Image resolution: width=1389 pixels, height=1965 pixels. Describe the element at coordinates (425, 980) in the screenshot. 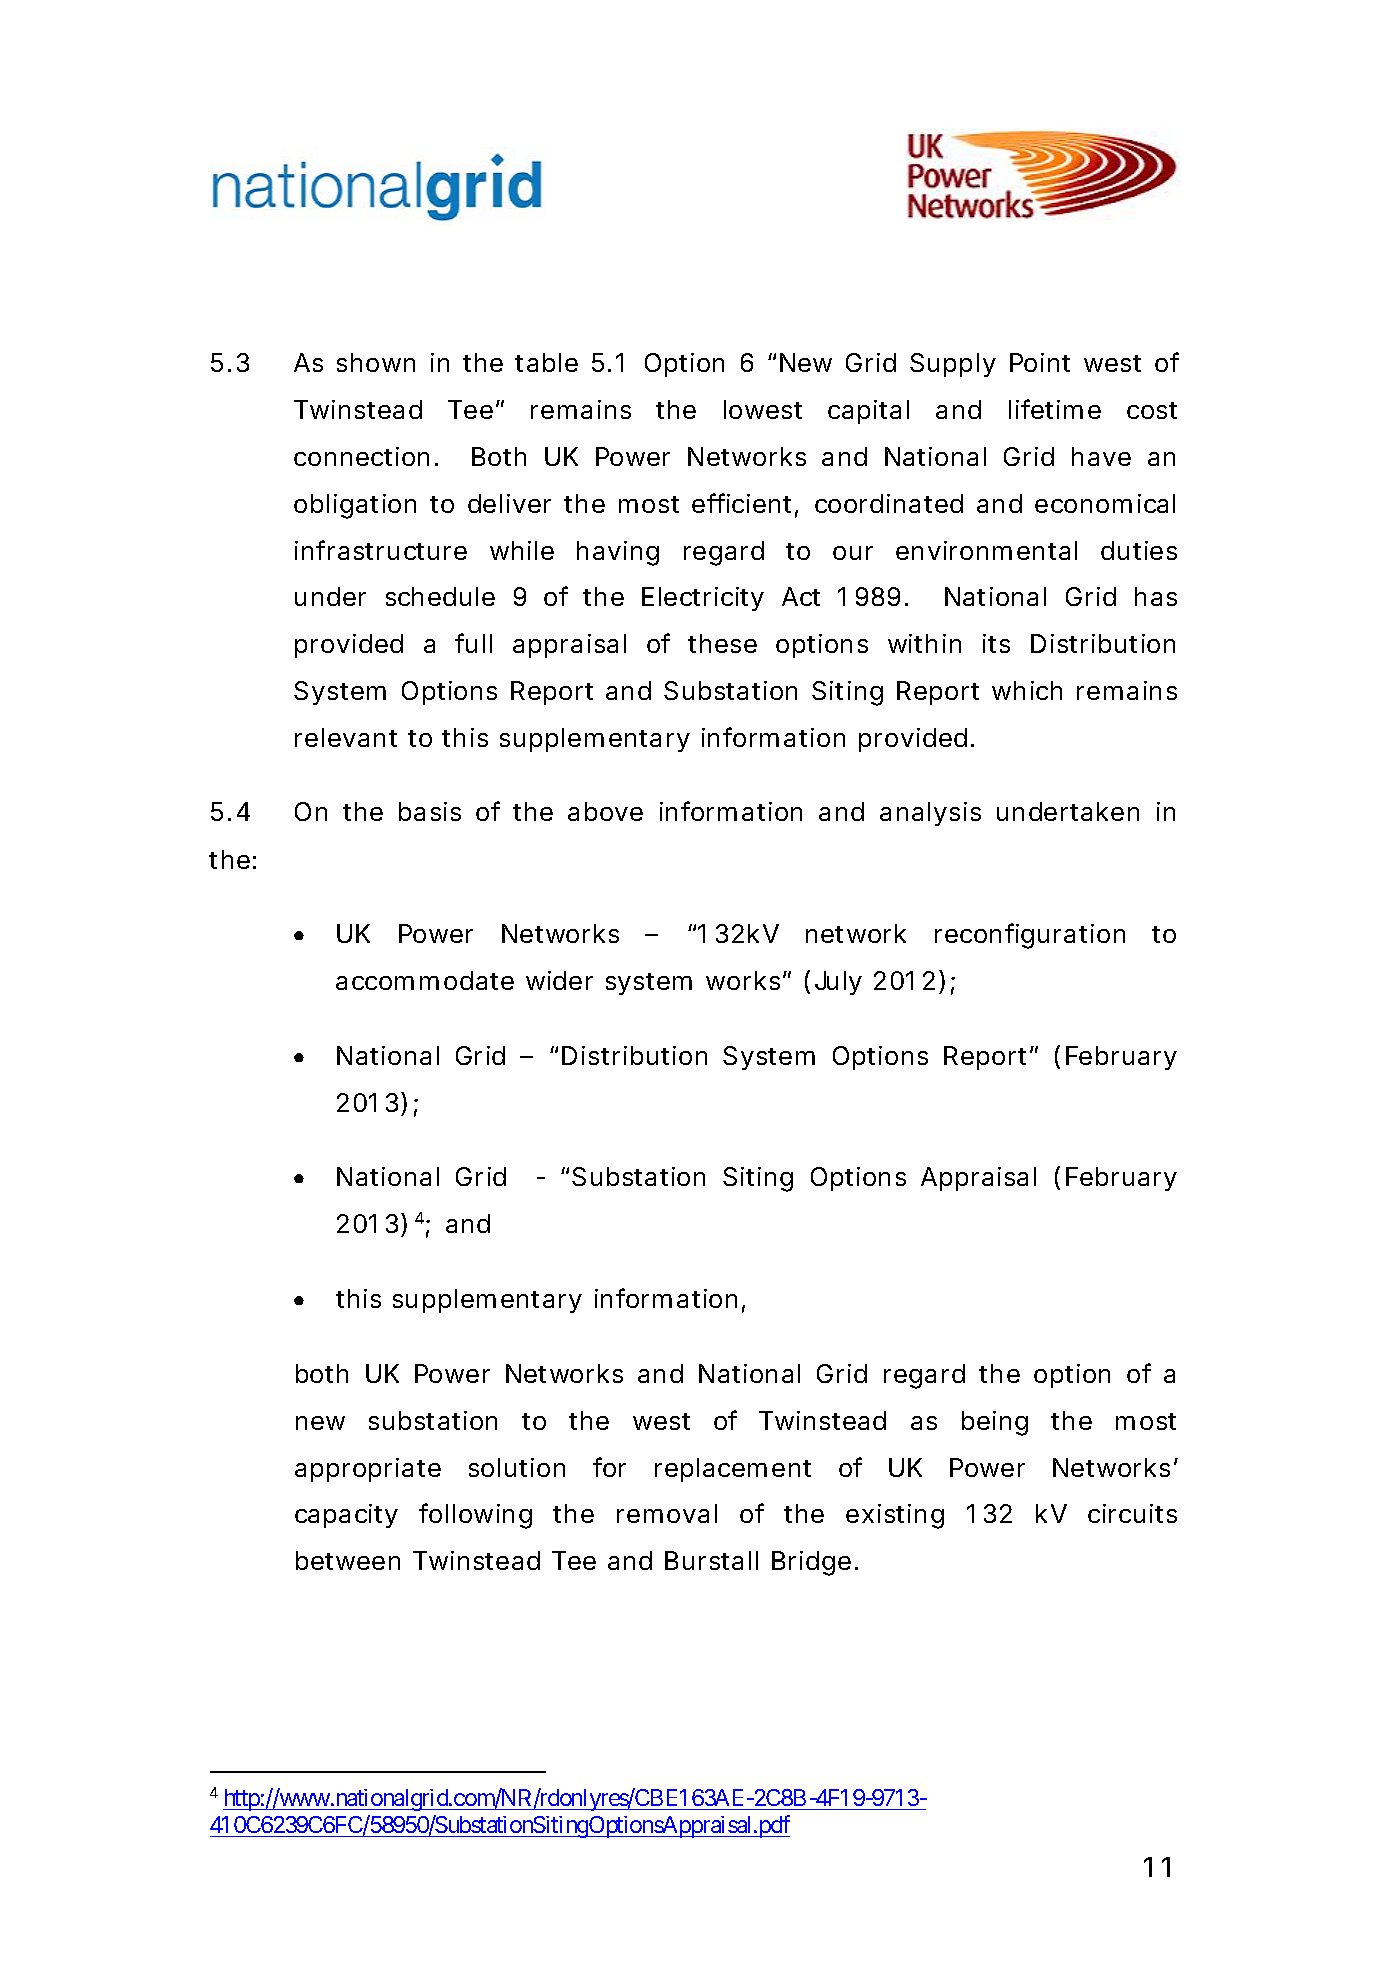

I see `accommodate` at that location.
